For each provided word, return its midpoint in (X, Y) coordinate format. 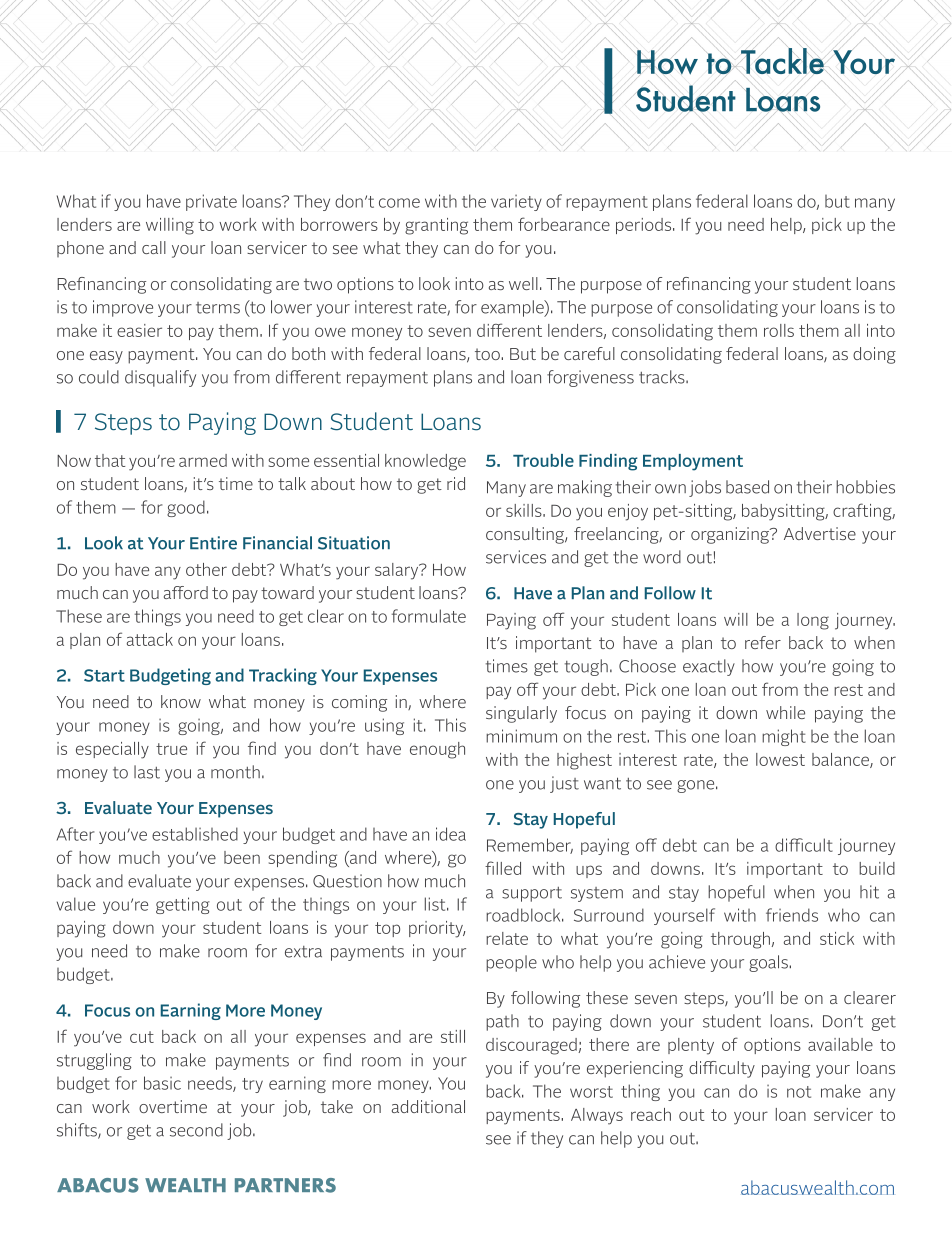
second (196, 1130)
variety (516, 203)
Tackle (782, 61)
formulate (429, 616)
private (211, 202)
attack (150, 639)
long (813, 621)
